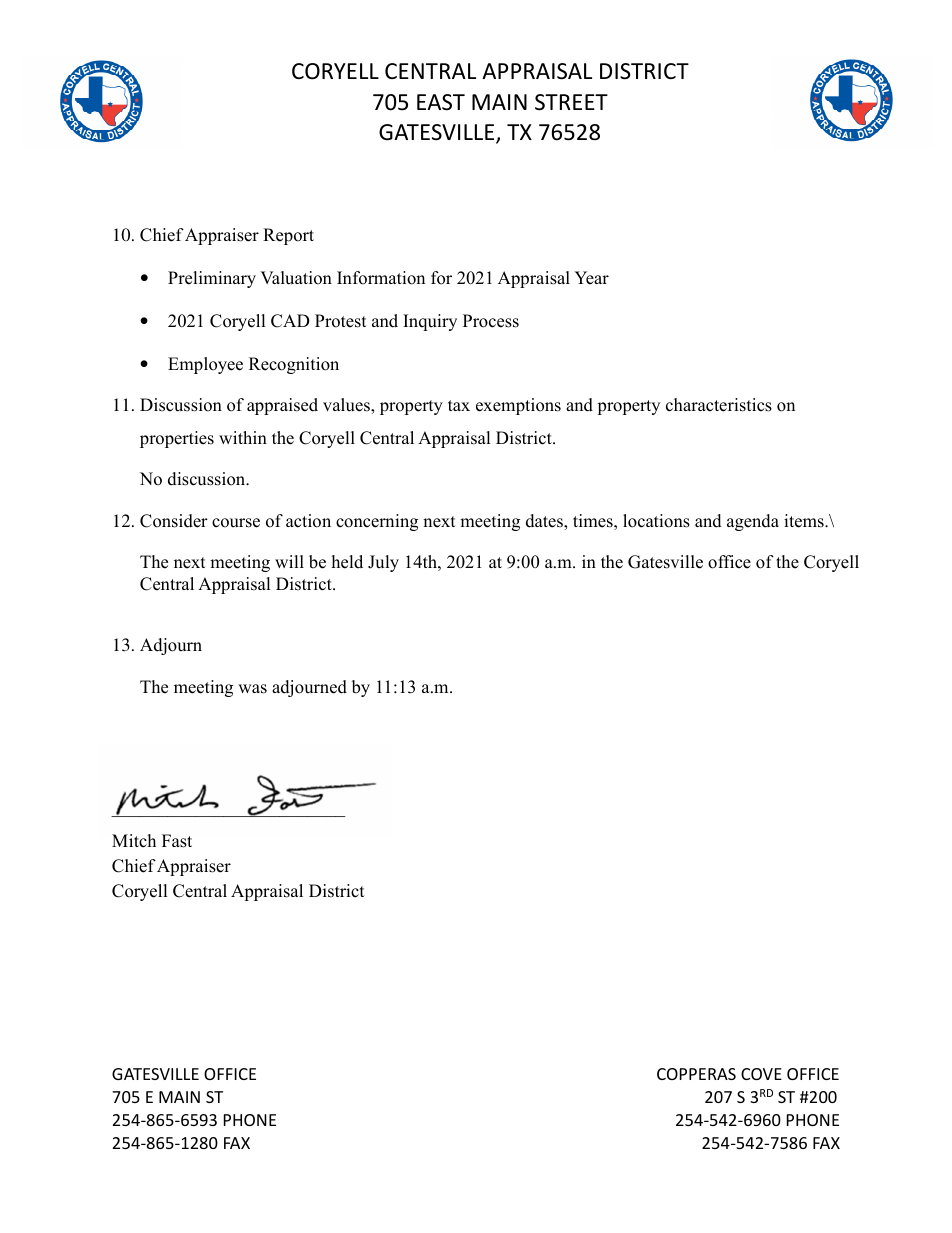 The image size is (952, 1233). What do you see at coordinates (441, 102) in the page?
I see `EAST` at bounding box center [441, 102].
